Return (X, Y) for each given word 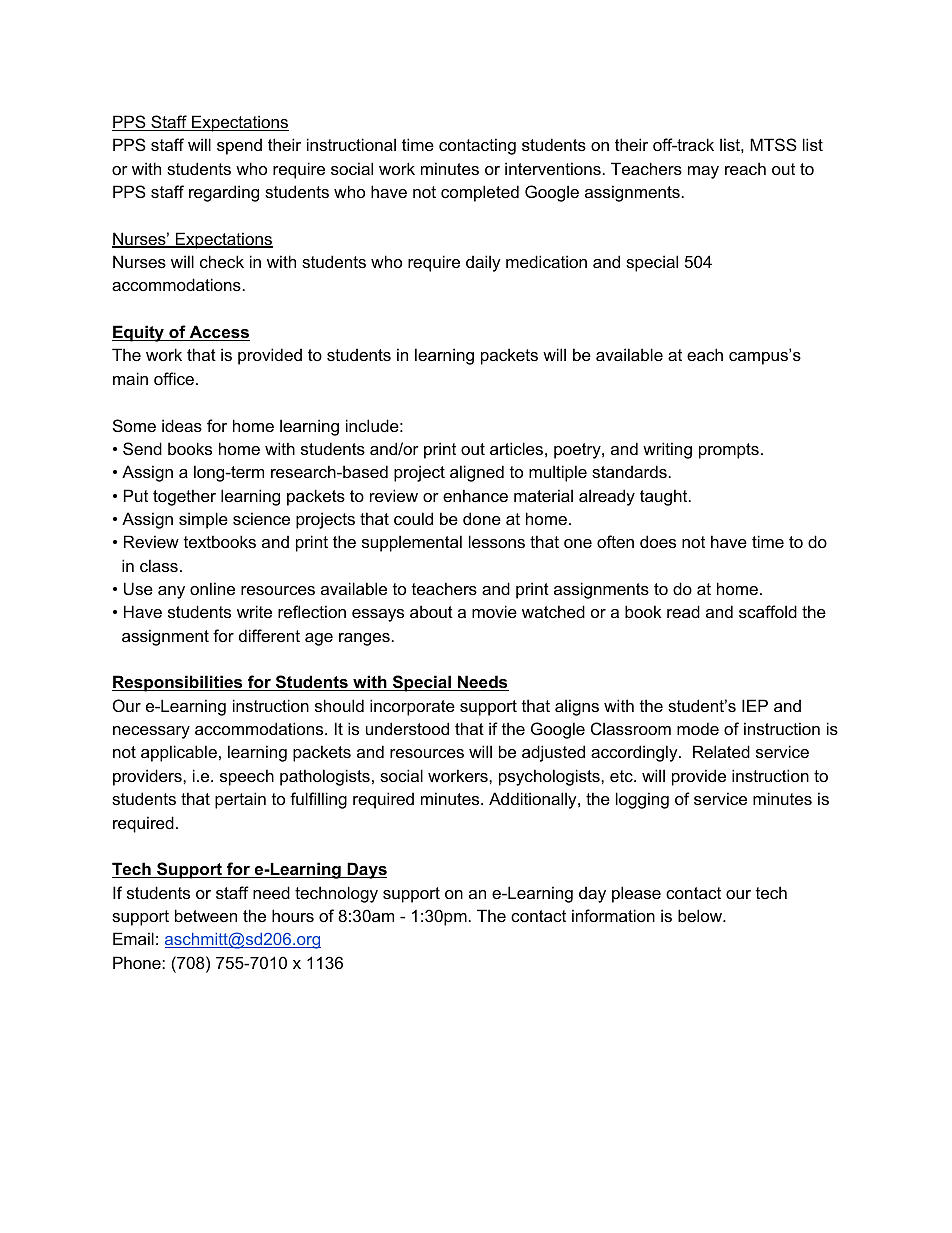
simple (203, 520)
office (174, 378)
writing (667, 450)
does (658, 541)
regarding (224, 193)
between (206, 915)
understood (407, 728)
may (703, 172)
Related (721, 751)
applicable (179, 753)
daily (483, 263)
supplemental (412, 543)
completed (480, 193)
